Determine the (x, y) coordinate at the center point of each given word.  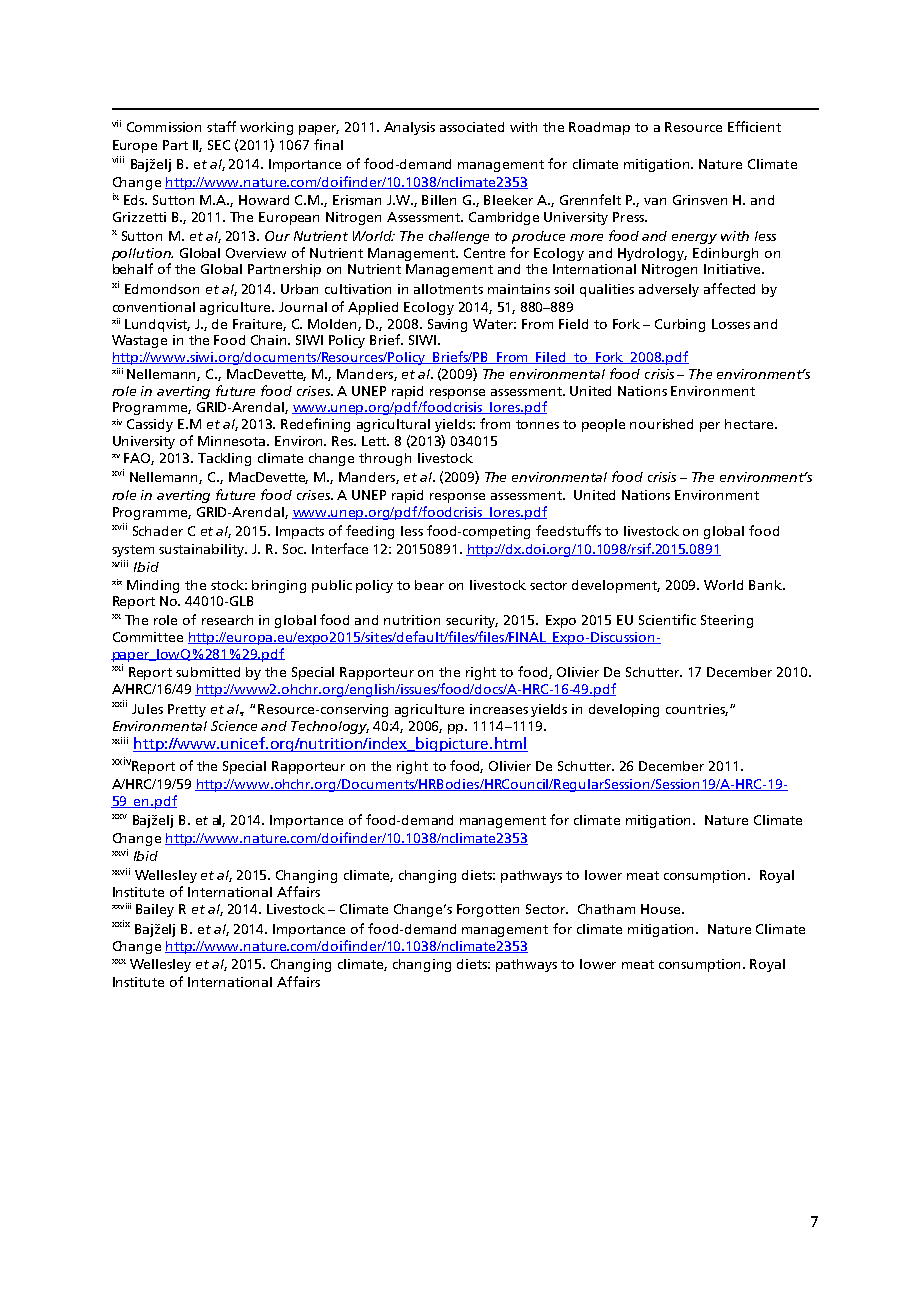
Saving (447, 325)
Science (234, 726)
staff (221, 126)
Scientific (667, 619)
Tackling (224, 459)
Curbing (680, 325)
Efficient (754, 126)
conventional (154, 307)
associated (472, 127)
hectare (750, 424)
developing (624, 710)
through (385, 459)
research (227, 620)
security (472, 621)
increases (499, 709)
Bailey (155, 910)
